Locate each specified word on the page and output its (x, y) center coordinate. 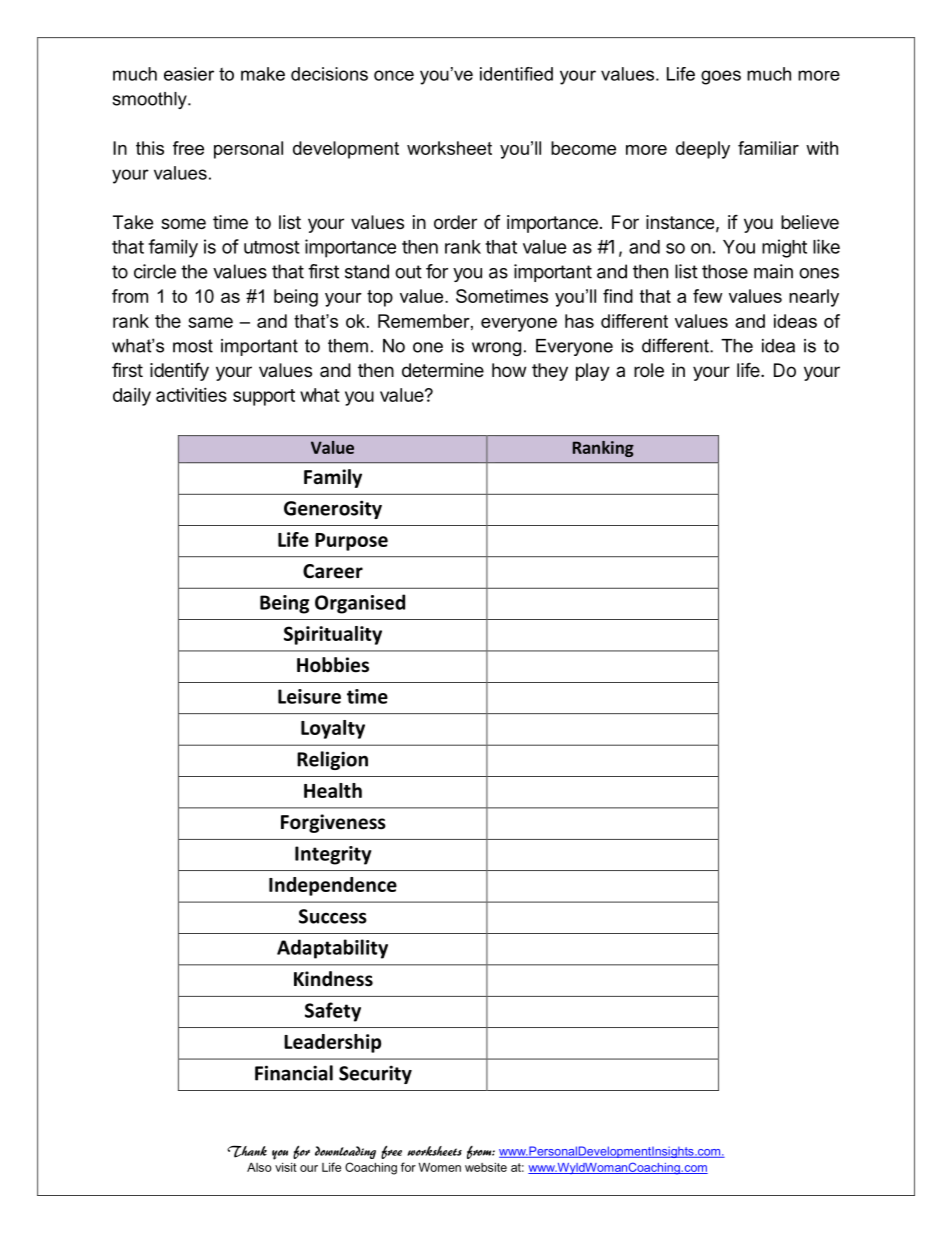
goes (721, 77)
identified (516, 74)
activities (191, 395)
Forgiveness (333, 823)
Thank (247, 1151)
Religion (332, 760)
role (649, 370)
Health (333, 790)
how (509, 370)
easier (189, 74)
